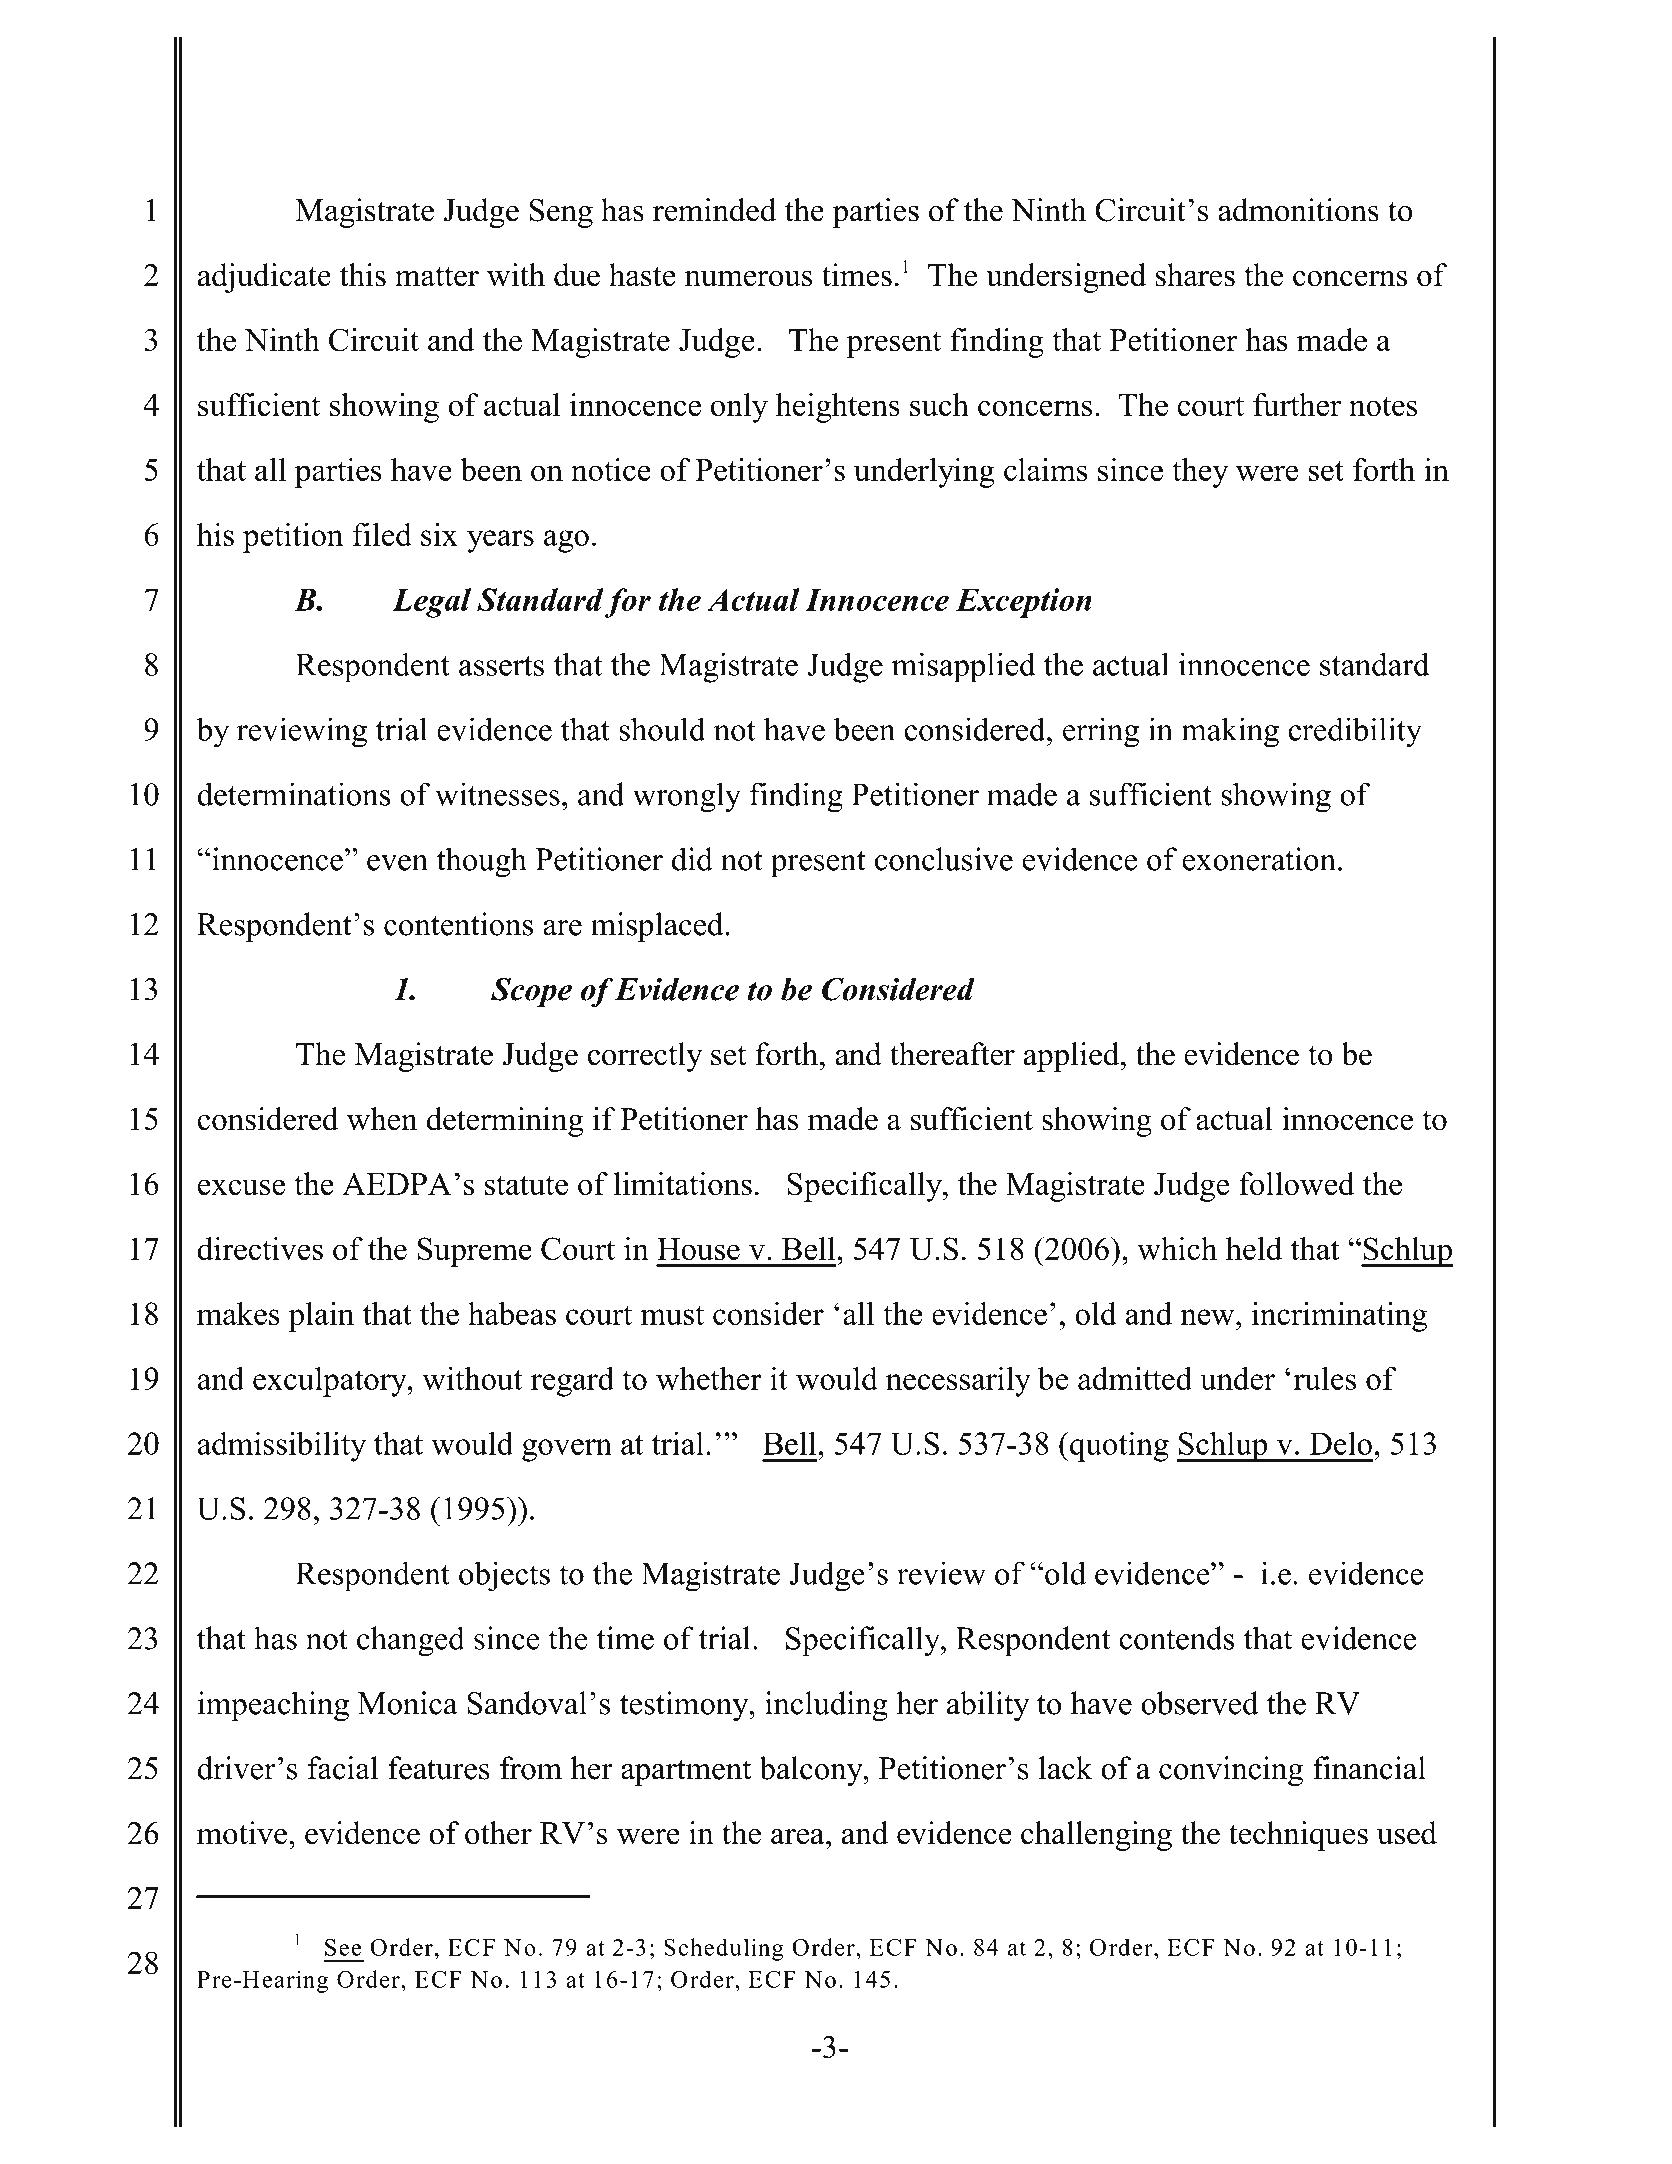  Describe the element at coordinates (799, 1837) in the image. I see `area` at that location.
